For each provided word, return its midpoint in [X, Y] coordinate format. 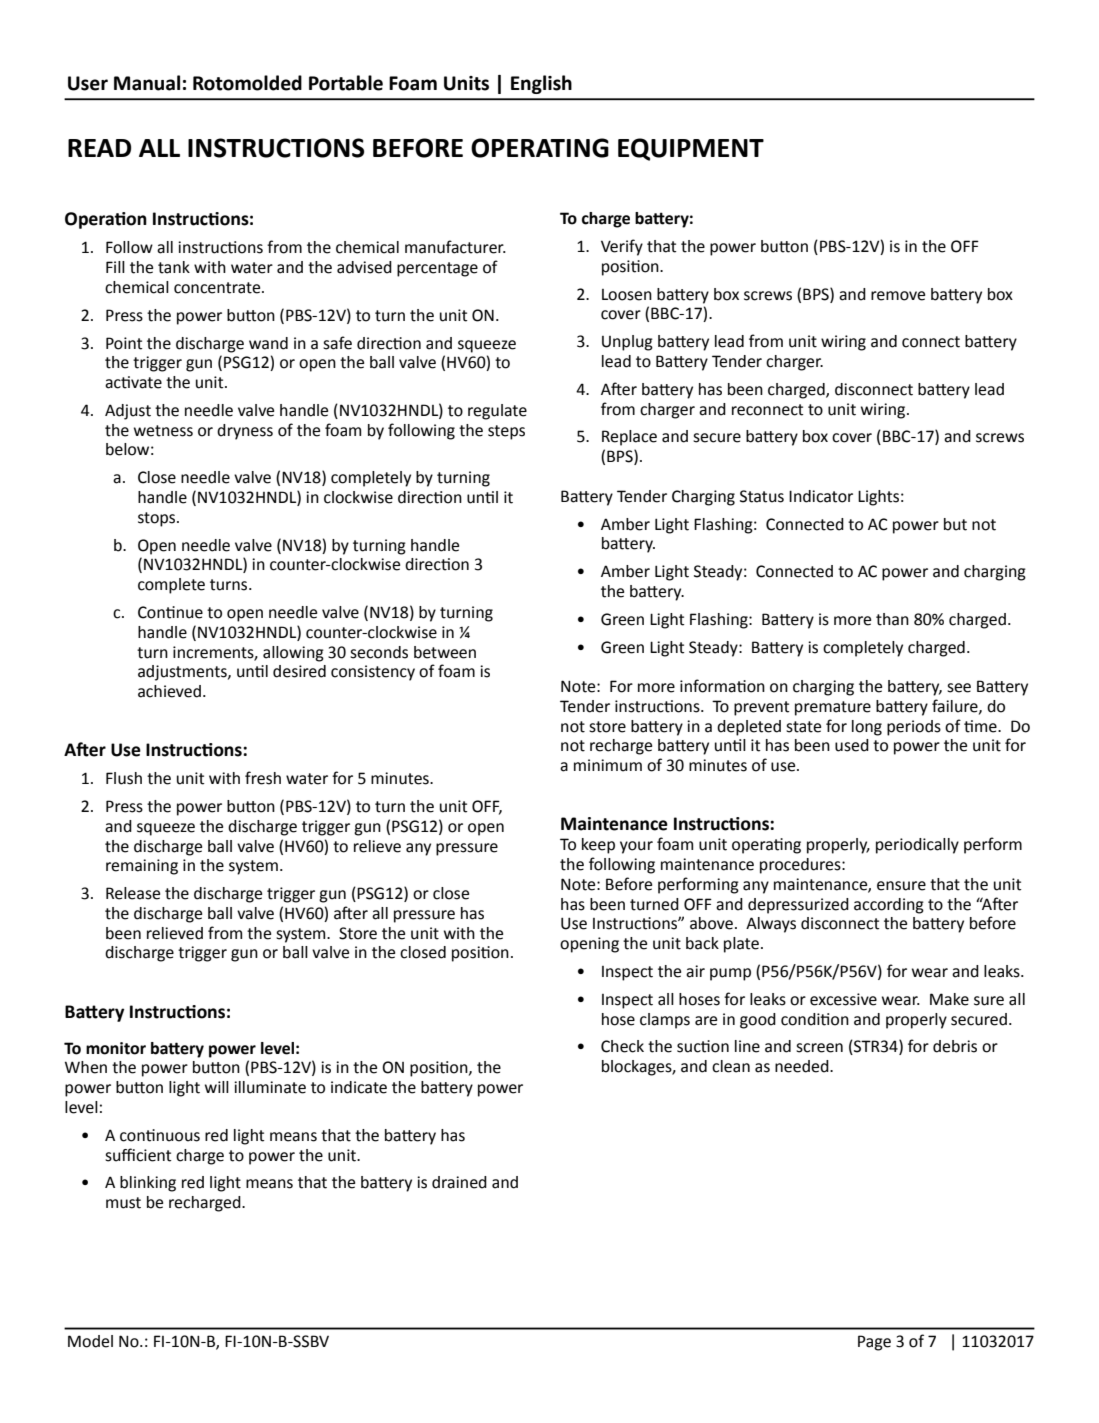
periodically [917, 846]
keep [598, 846]
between [445, 652]
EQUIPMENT [691, 149]
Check [622, 1046]
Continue [170, 612]
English [541, 84]
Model [90, 1341]
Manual [147, 83]
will [217, 1087]
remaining [142, 867]
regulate [497, 412]
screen [819, 1048]
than [892, 619]
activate [133, 382]
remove [898, 296]
